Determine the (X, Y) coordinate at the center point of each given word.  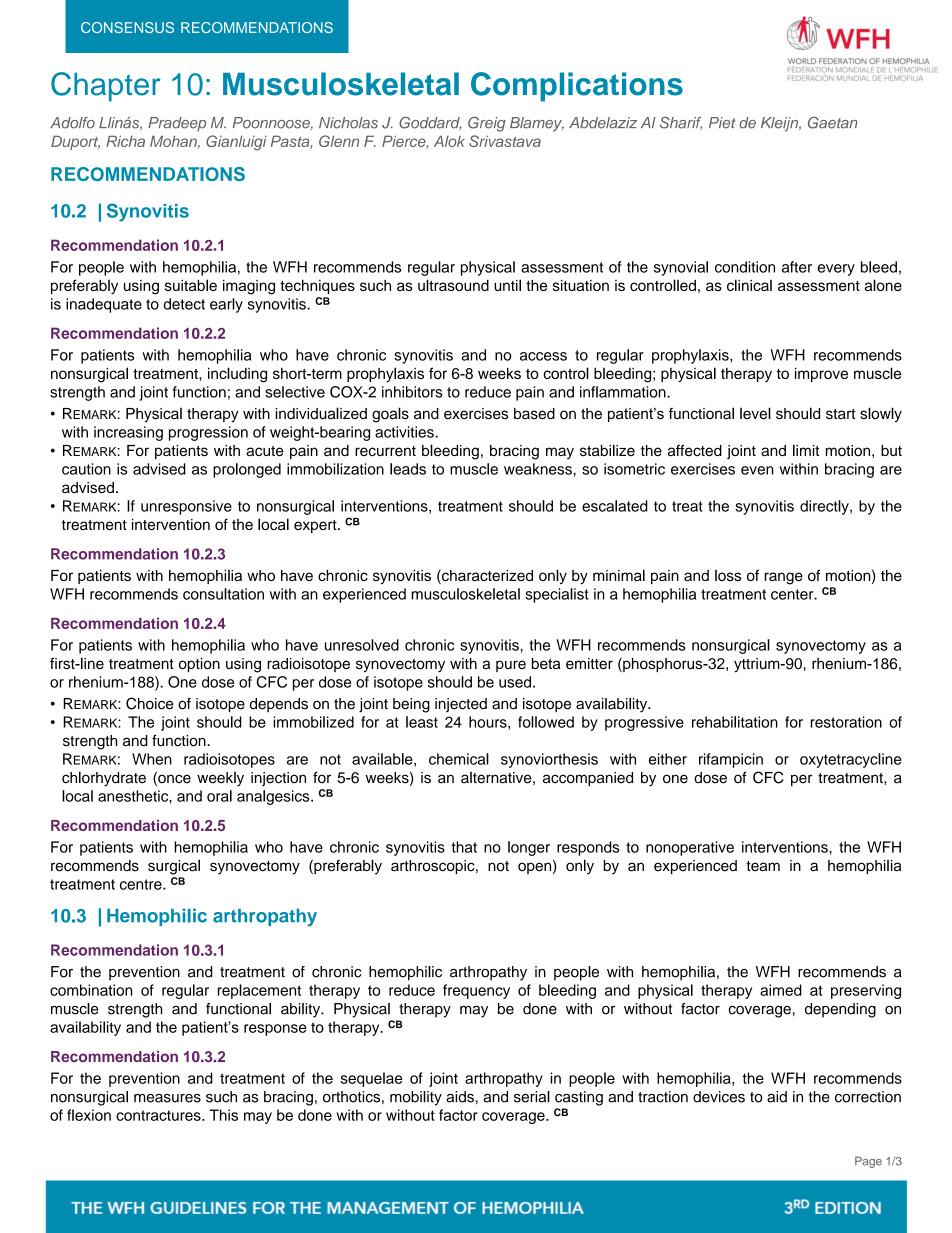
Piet (722, 123)
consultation (223, 594)
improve (821, 375)
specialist (557, 595)
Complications (577, 87)
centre (142, 884)
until (507, 285)
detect (184, 304)
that (464, 847)
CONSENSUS (127, 27)
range (783, 578)
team (763, 866)
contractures (159, 1115)
